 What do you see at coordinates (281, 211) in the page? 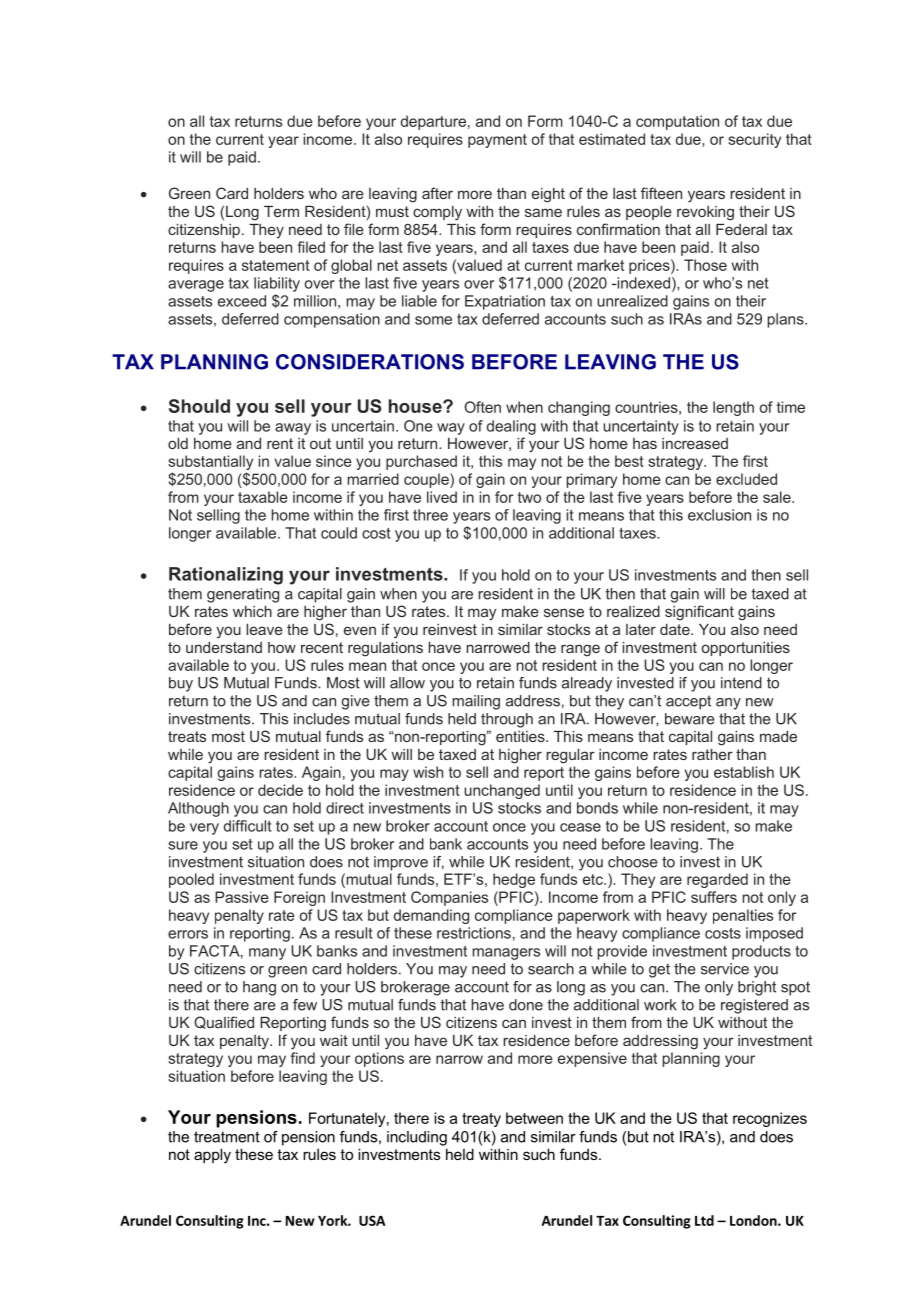
I see `Term` at bounding box center [281, 211].
